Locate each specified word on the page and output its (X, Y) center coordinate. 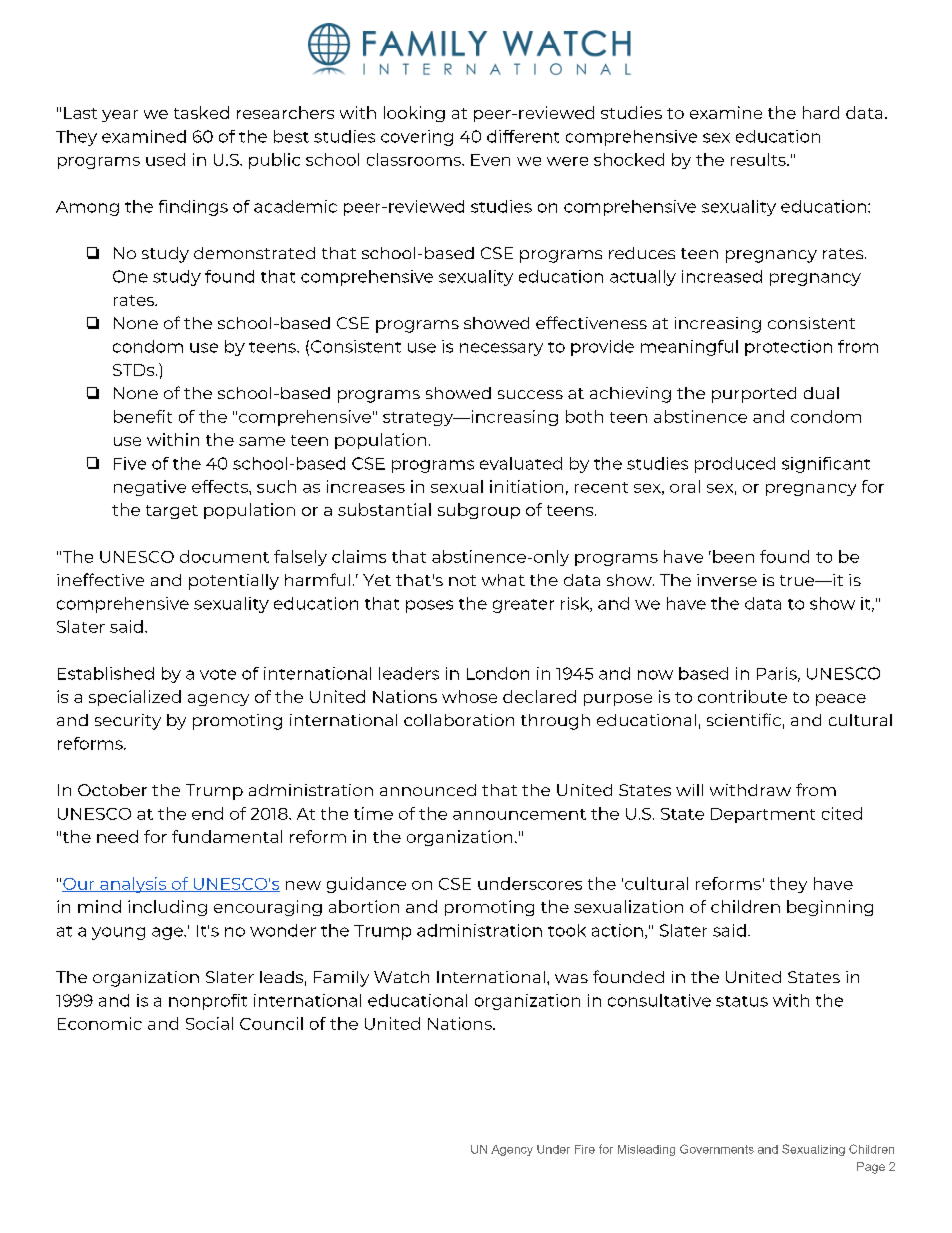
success (530, 394)
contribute (742, 696)
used (165, 159)
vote (218, 674)
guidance (366, 885)
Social (209, 1023)
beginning (830, 908)
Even (490, 160)
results (759, 159)
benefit (143, 416)
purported (754, 395)
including (167, 908)
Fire (585, 1149)
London (498, 673)
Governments (717, 1149)
